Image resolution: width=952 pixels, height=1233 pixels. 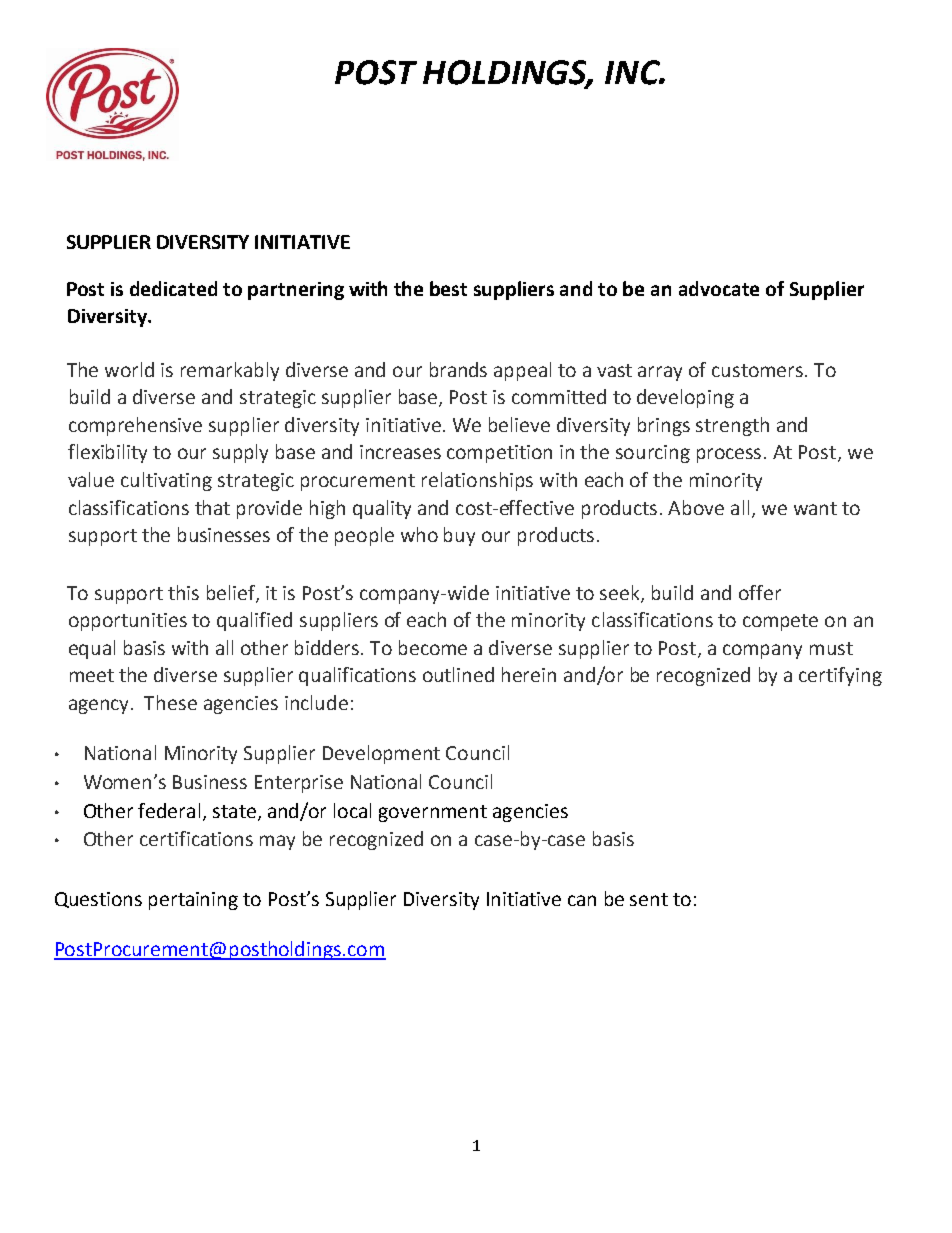 What do you see at coordinates (433, 647) in the page?
I see `become` at bounding box center [433, 647].
